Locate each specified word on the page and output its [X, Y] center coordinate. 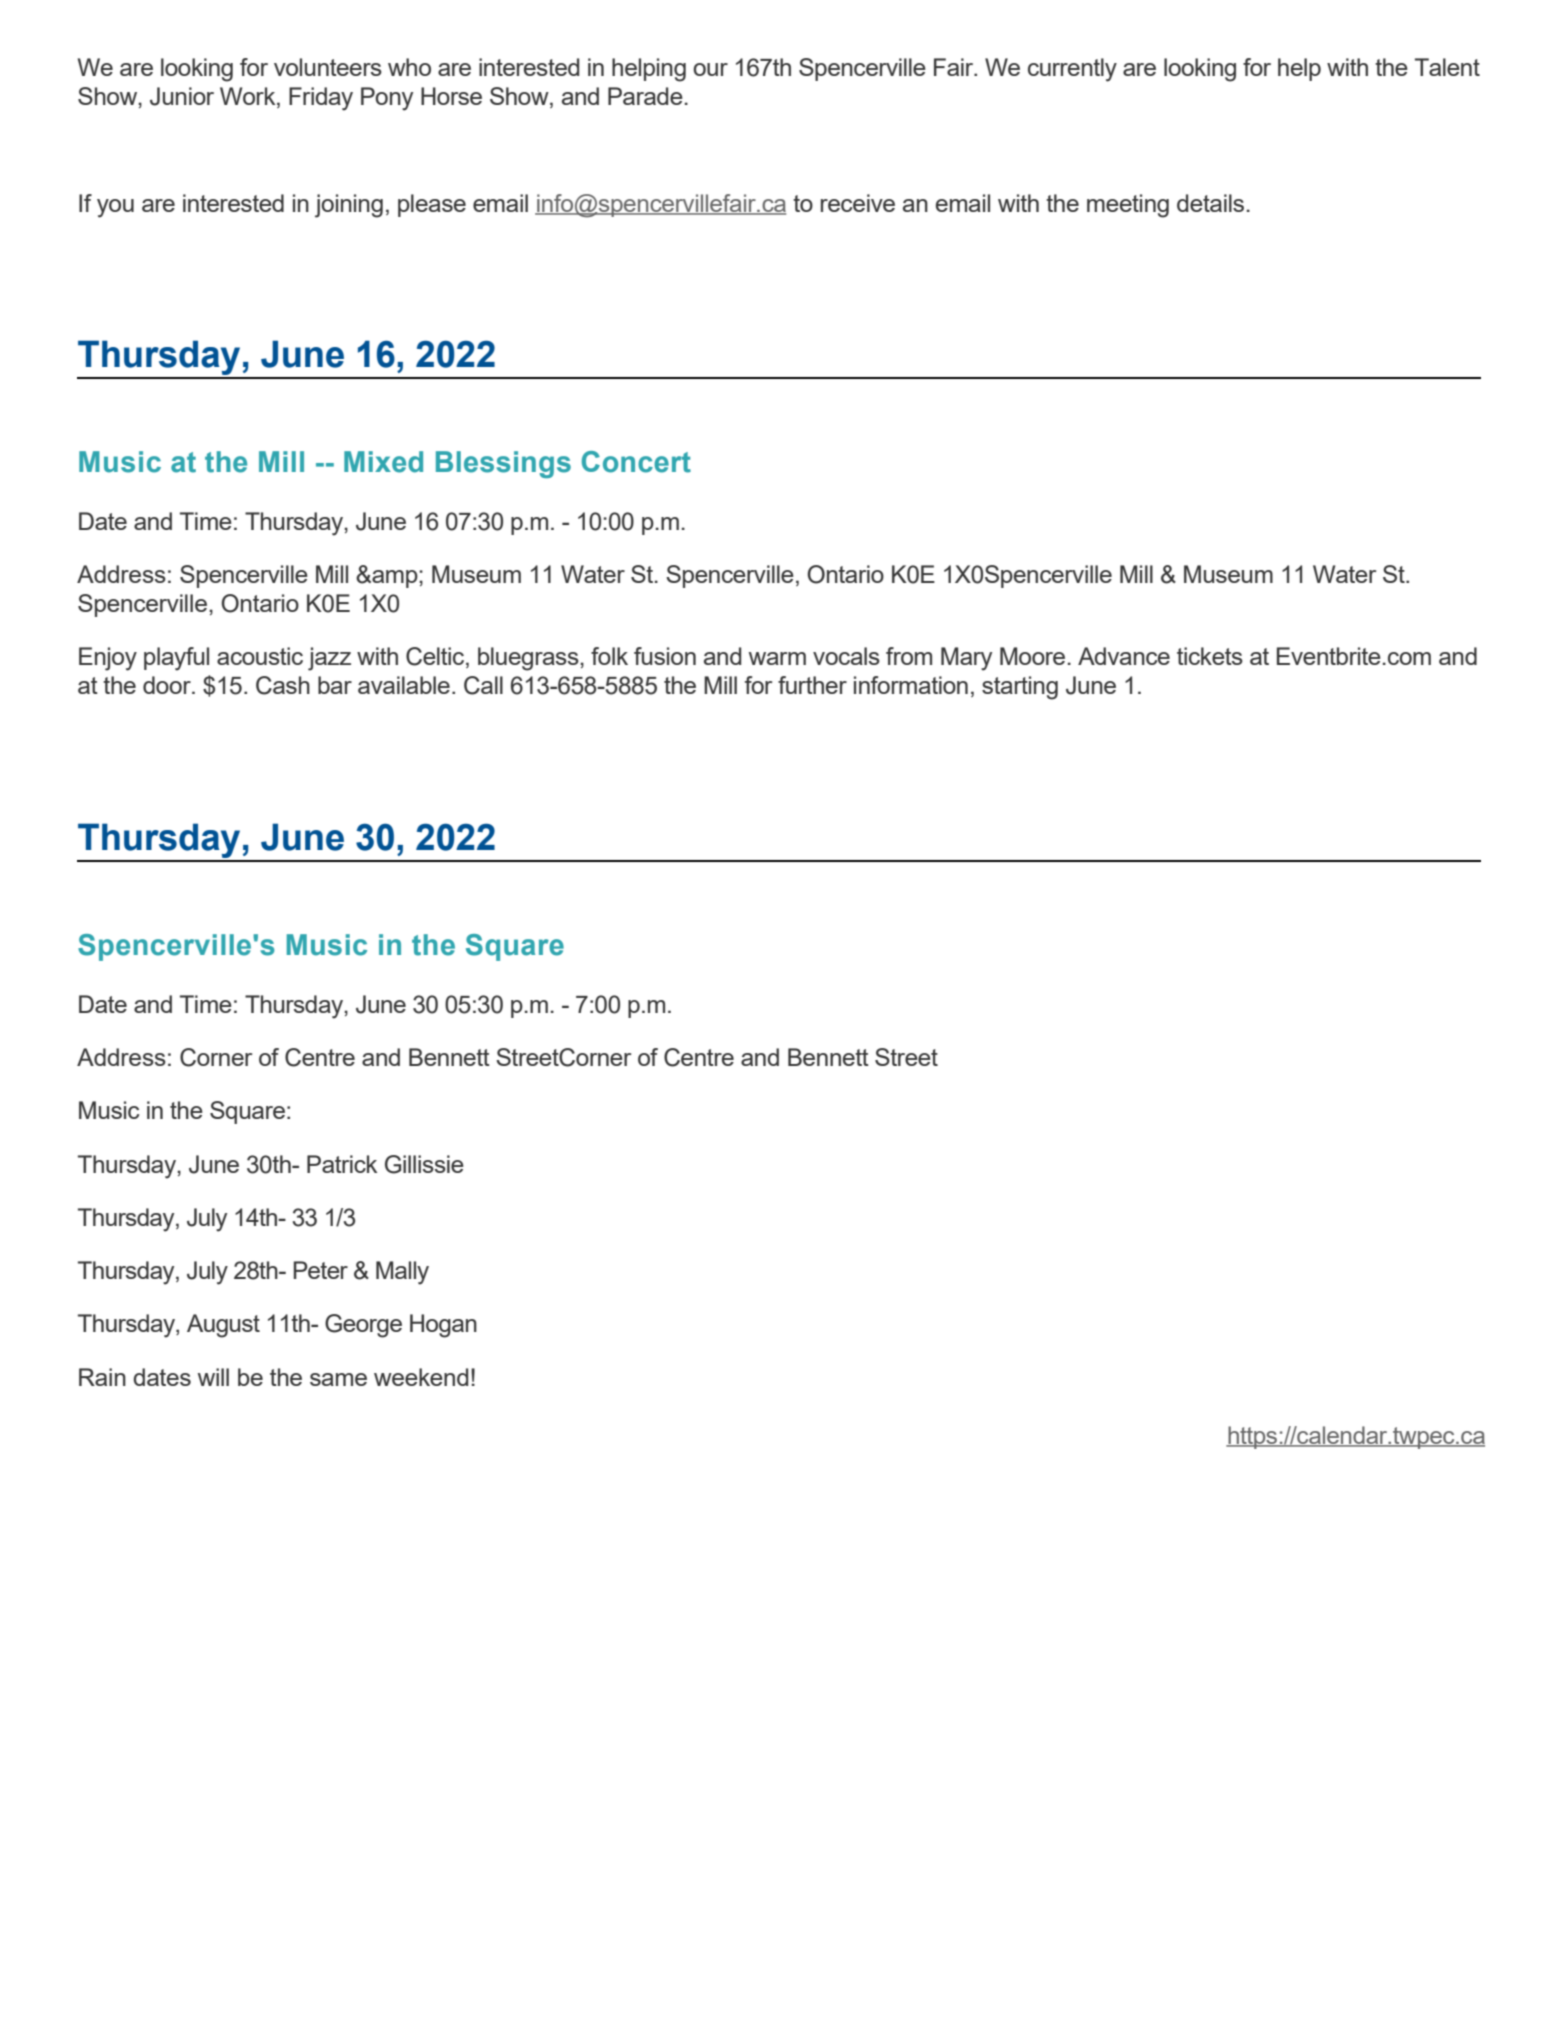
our [710, 69]
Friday [321, 99]
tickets [1210, 656]
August [223, 1326]
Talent [1447, 67]
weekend [421, 1377]
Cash [283, 685]
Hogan [443, 1326]
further [812, 685]
